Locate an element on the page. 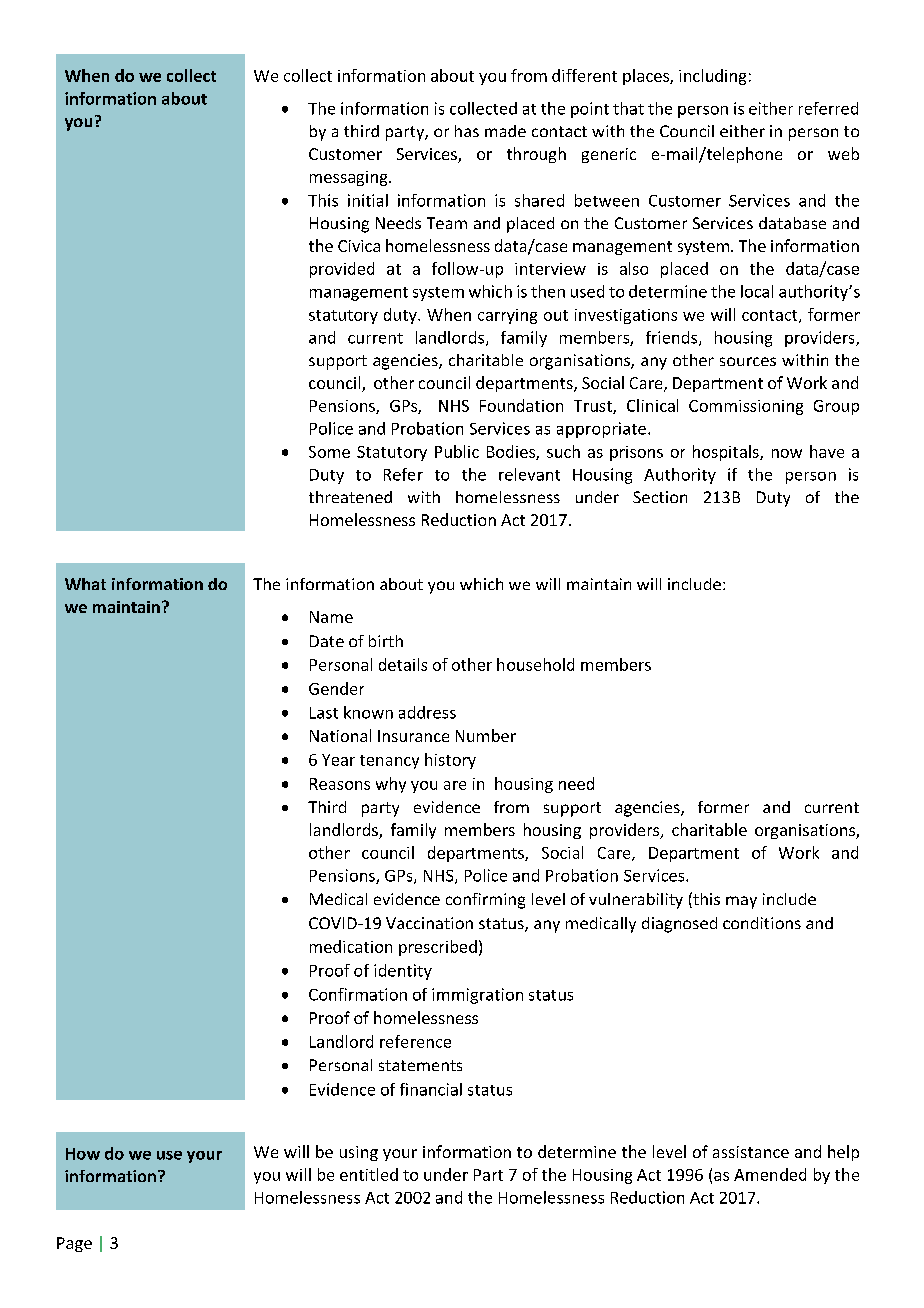 The width and height of the page is (924, 1308). conditions is located at coordinates (762, 923).
